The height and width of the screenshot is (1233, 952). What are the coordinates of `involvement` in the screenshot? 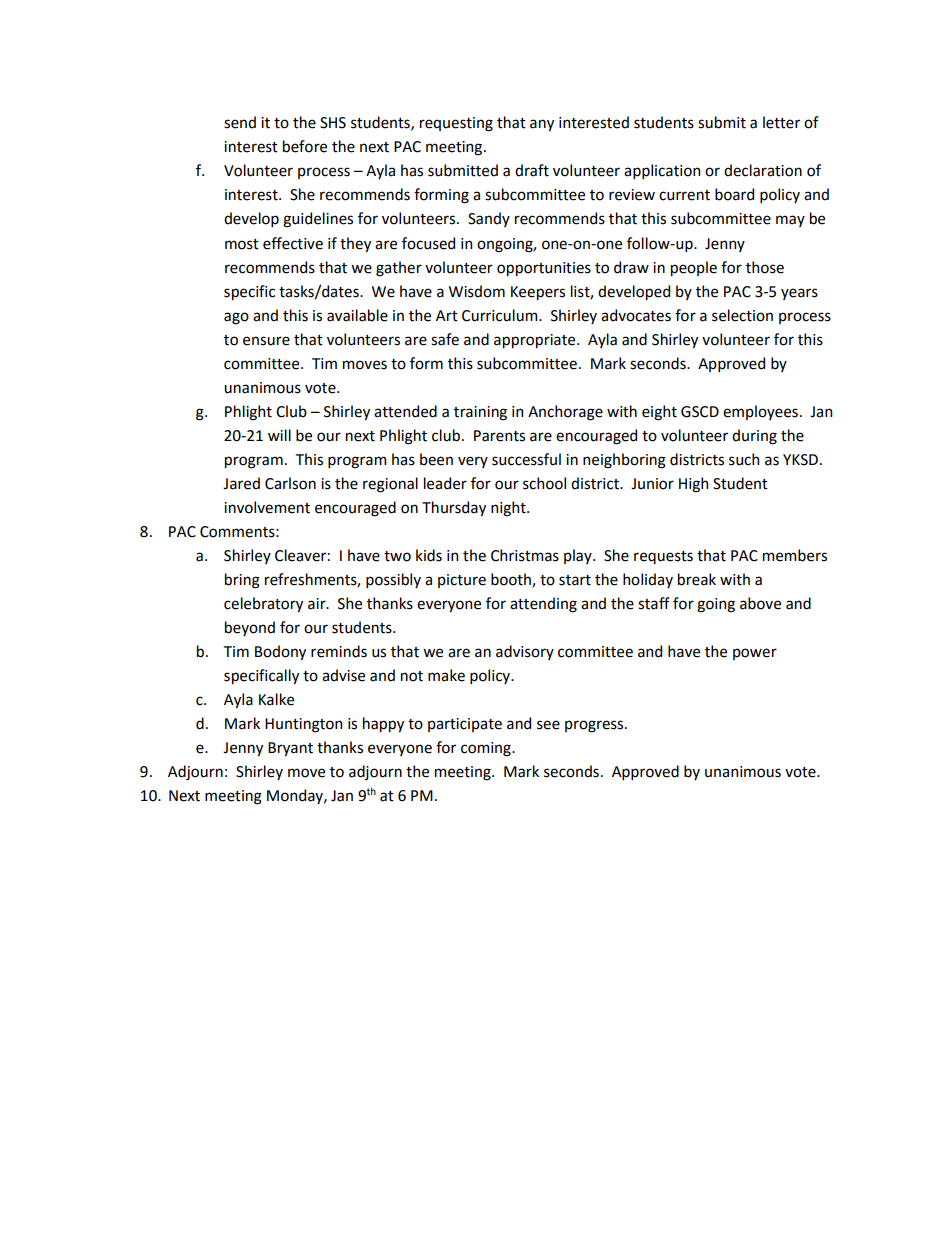 It's located at (267, 507).
